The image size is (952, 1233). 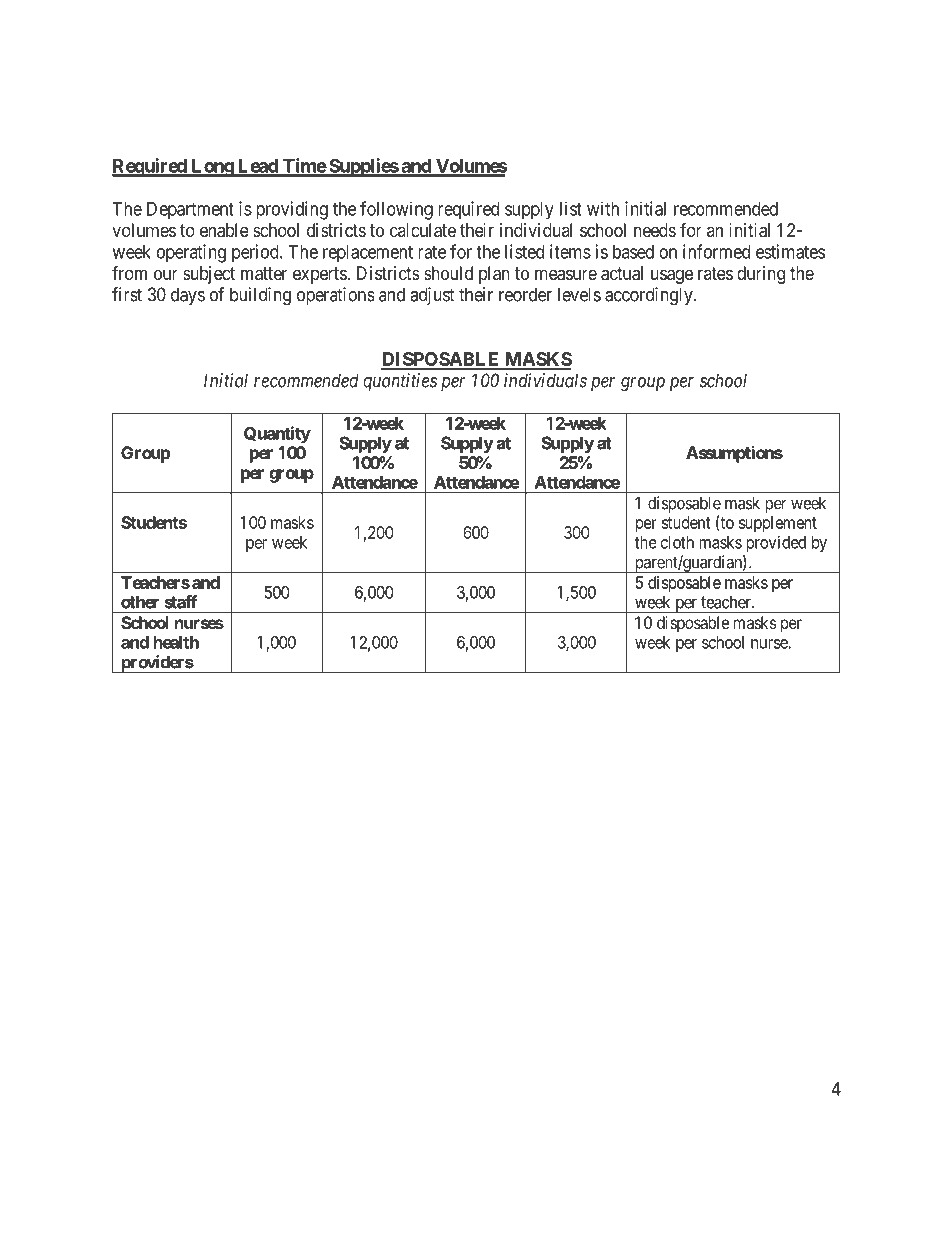 What do you see at coordinates (677, 542) in the screenshot?
I see `cloth` at bounding box center [677, 542].
